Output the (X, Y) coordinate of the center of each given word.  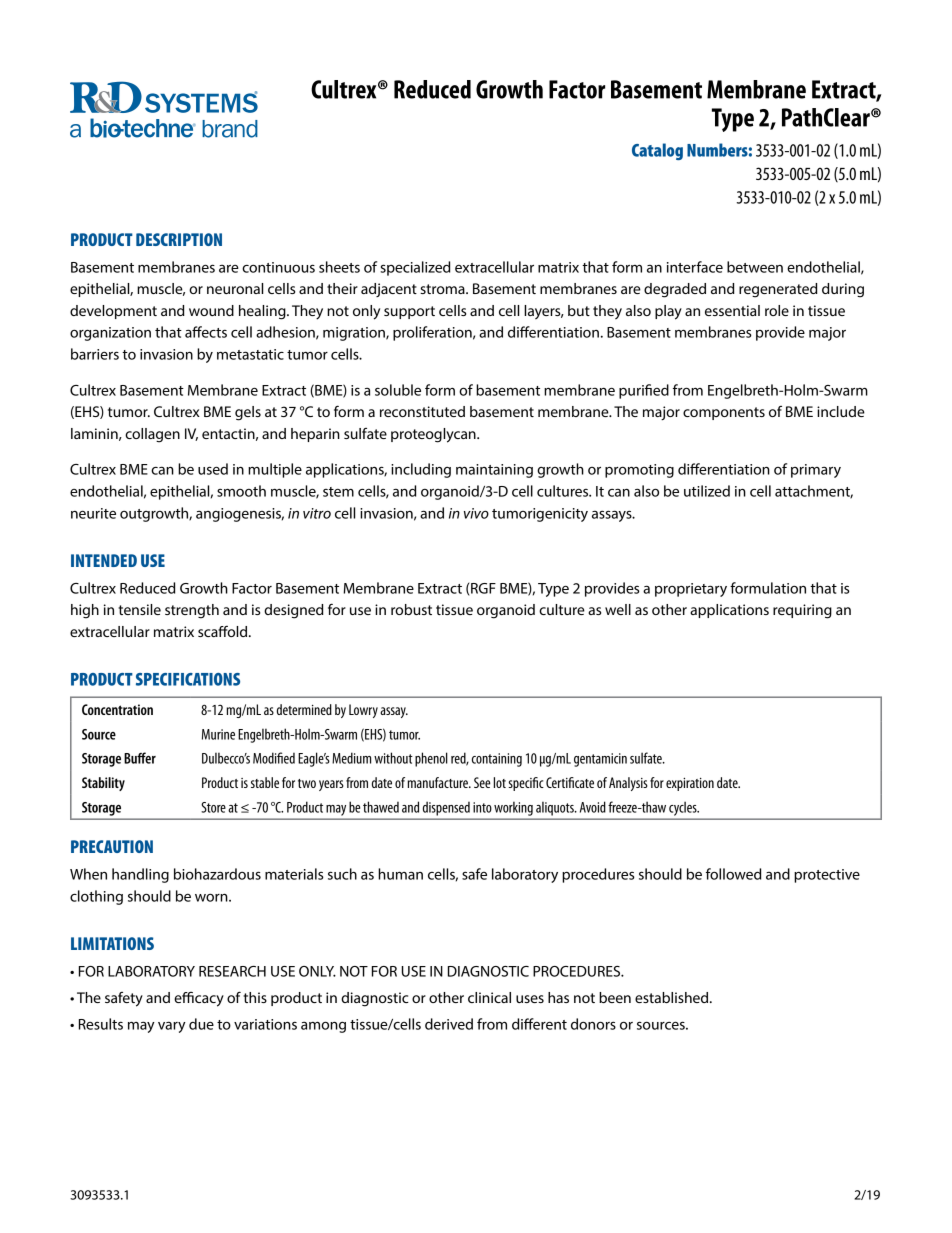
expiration (690, 784)
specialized (415, 268)
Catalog (657, 151)
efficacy (199, 999)
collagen (152, 435)
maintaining (494, 471)
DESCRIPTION (179, 239)
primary (816, 471)
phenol (431, 759)
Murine (218, 734)
